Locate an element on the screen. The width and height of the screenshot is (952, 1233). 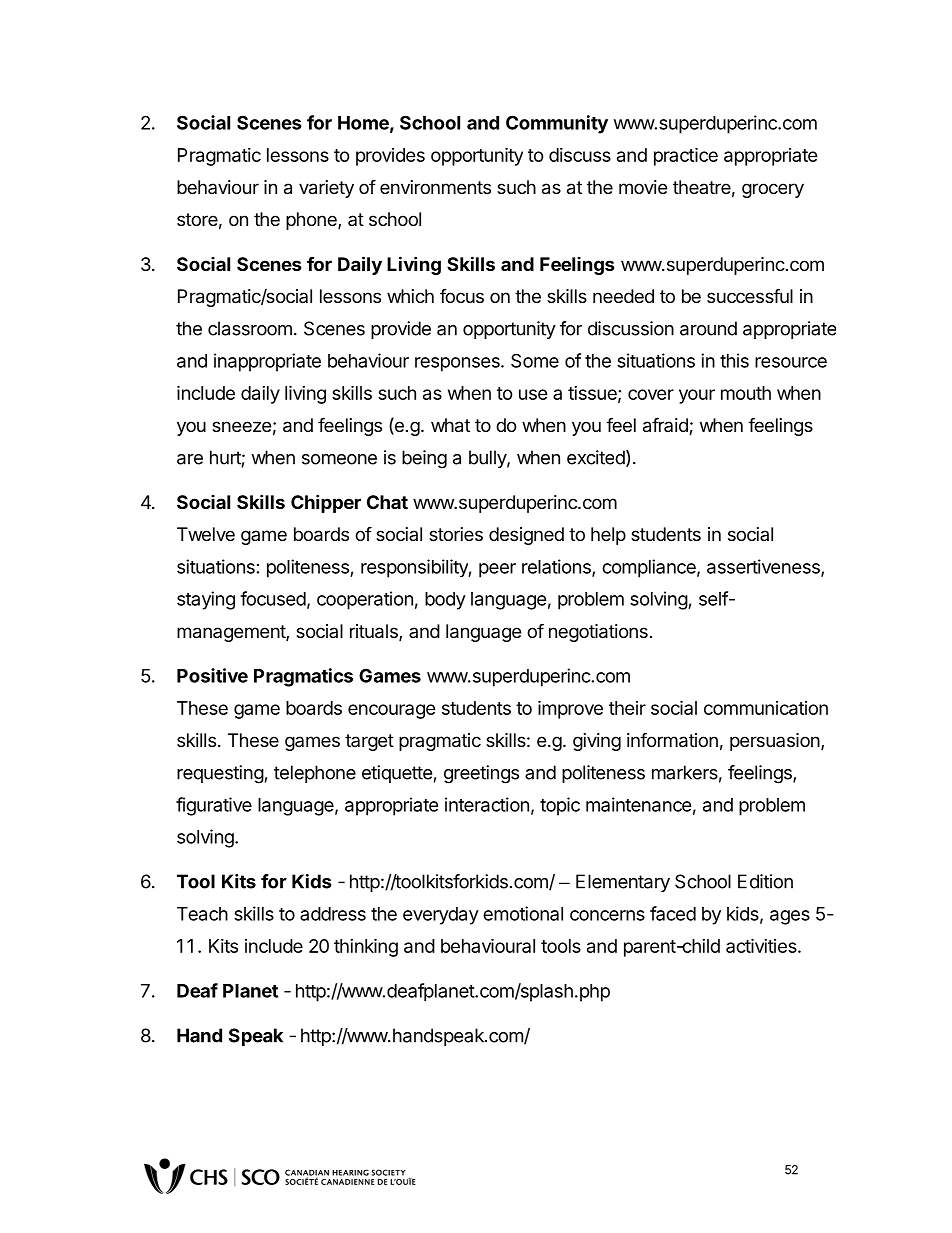
variety is located at coordinates (326, 189).
